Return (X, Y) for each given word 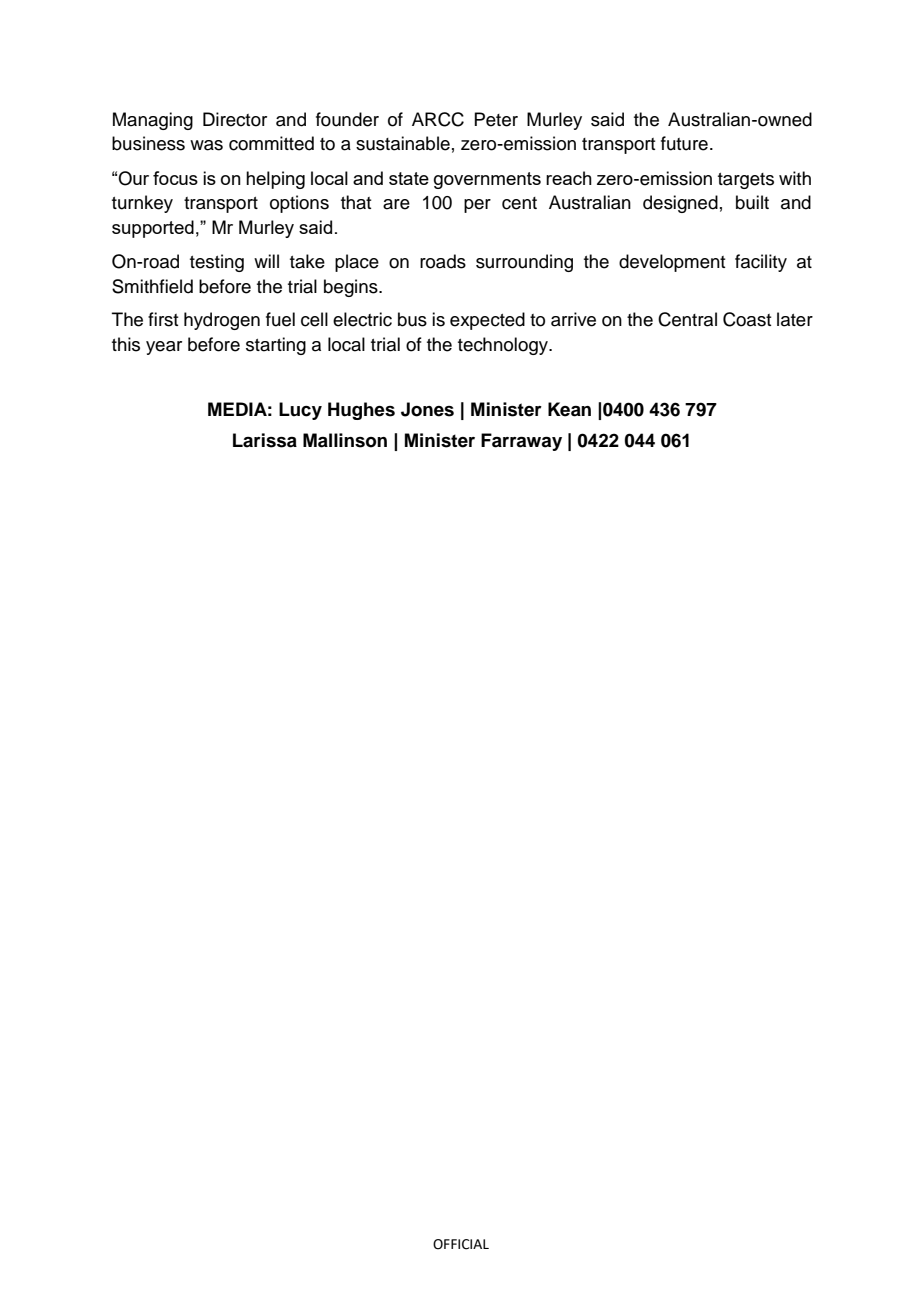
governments (487, 180)
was (206, 145)
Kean (569, 409)
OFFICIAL (461, 1244)
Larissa (265, 440)
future (684, 143)
